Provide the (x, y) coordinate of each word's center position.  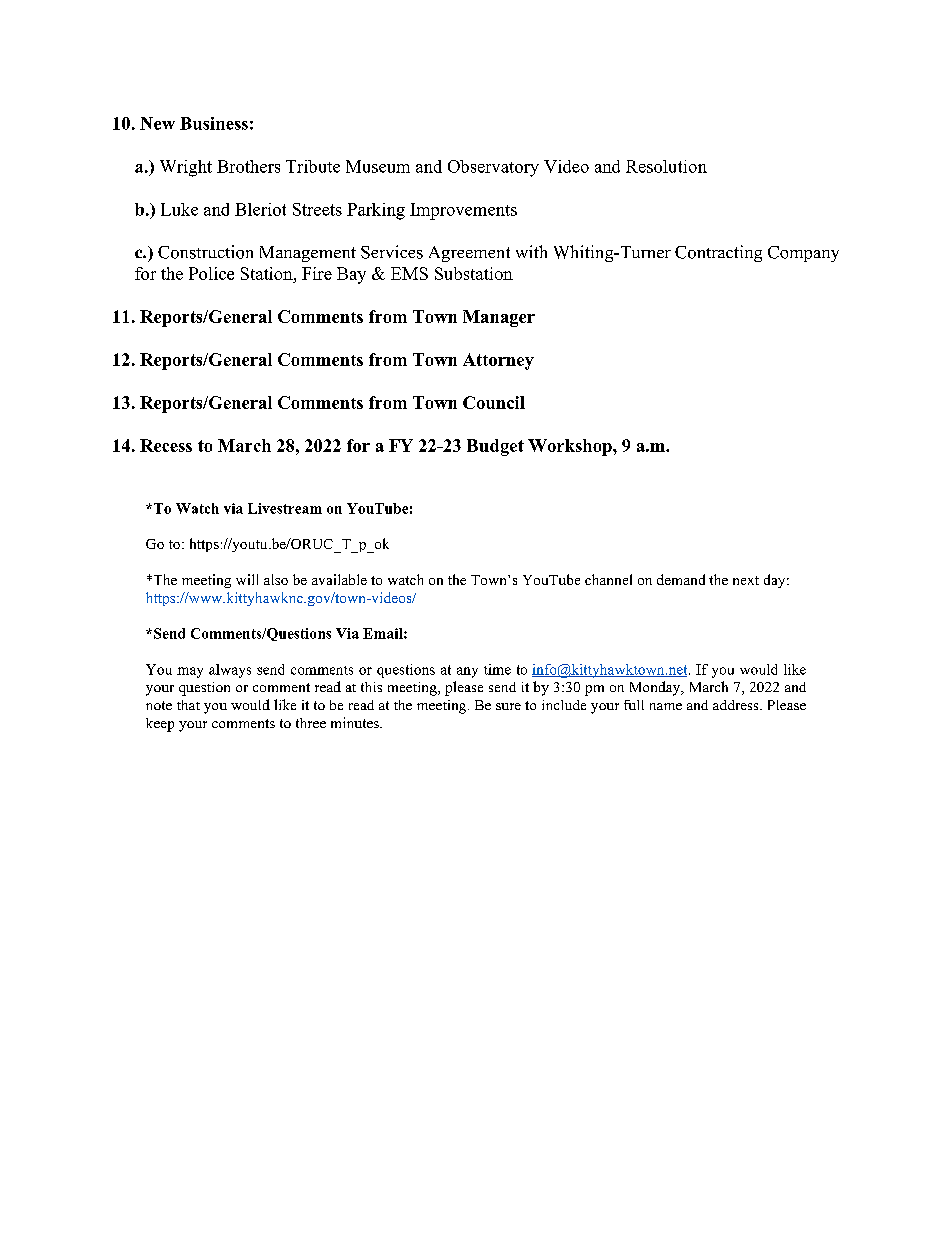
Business (214, 123)
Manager (499, 318)
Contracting (718, 253)
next (746, 580)
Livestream (285, 508)
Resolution (666, 166)
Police (211, 273)
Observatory (493, 168)
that (188, 705)
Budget (495, 447)
